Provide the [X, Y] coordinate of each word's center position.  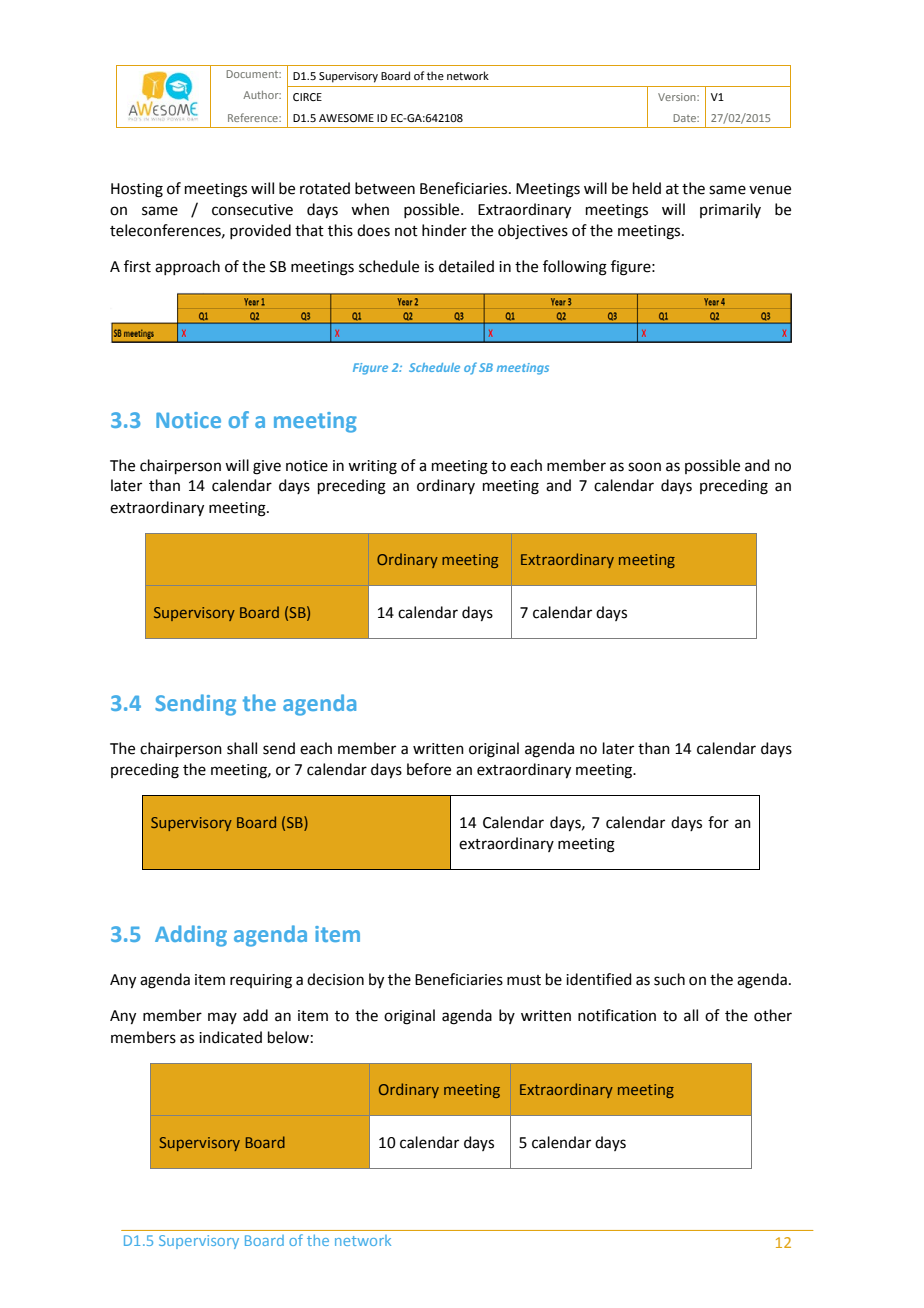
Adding [191, 936]
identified [599, 979]
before [429, 769]
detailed [466, 266]
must [524, 980]
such [669, 979]
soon [644, 467]
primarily [730, 210]
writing [372, 467]
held [647, 188]
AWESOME [346, 118]
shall [242, 748]
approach [187, 267]
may [222, 1018]
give [267, 467]
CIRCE [307, 97]
